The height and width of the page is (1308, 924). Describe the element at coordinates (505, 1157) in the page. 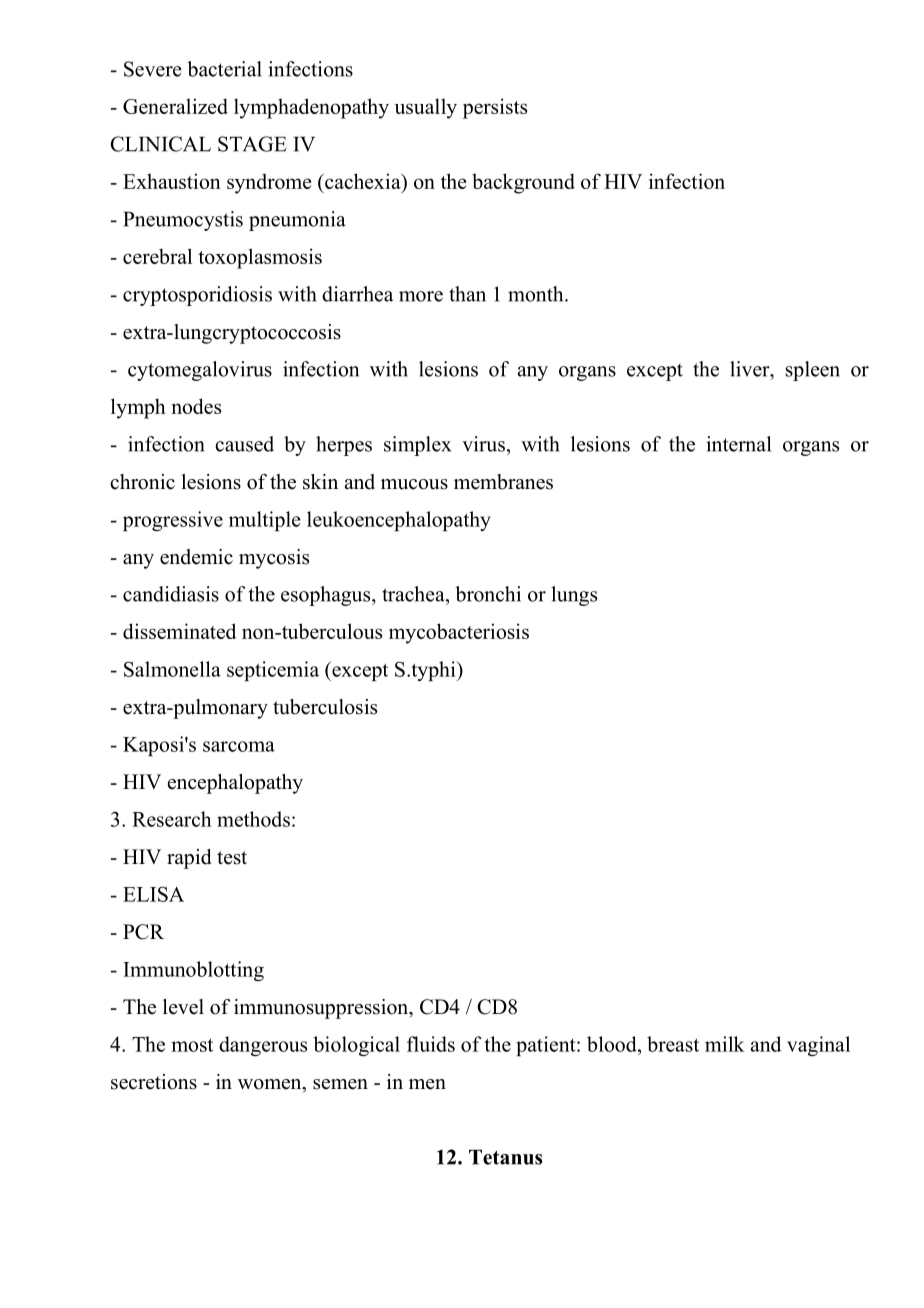

I see `Tetanus` at that location.
